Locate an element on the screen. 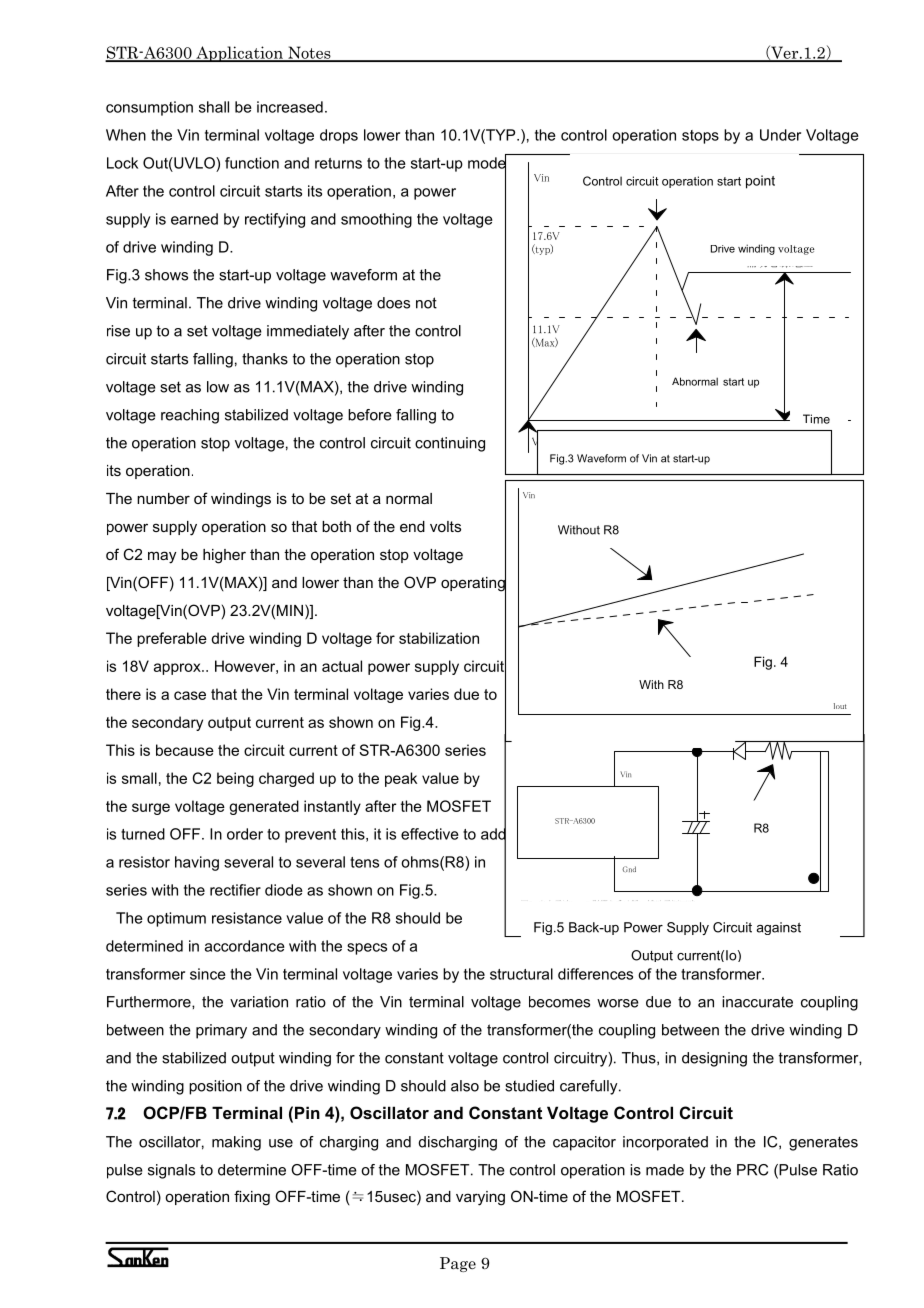 This screenshot has width=924, height=1308. continuing is located at coordinates (450, 444).
